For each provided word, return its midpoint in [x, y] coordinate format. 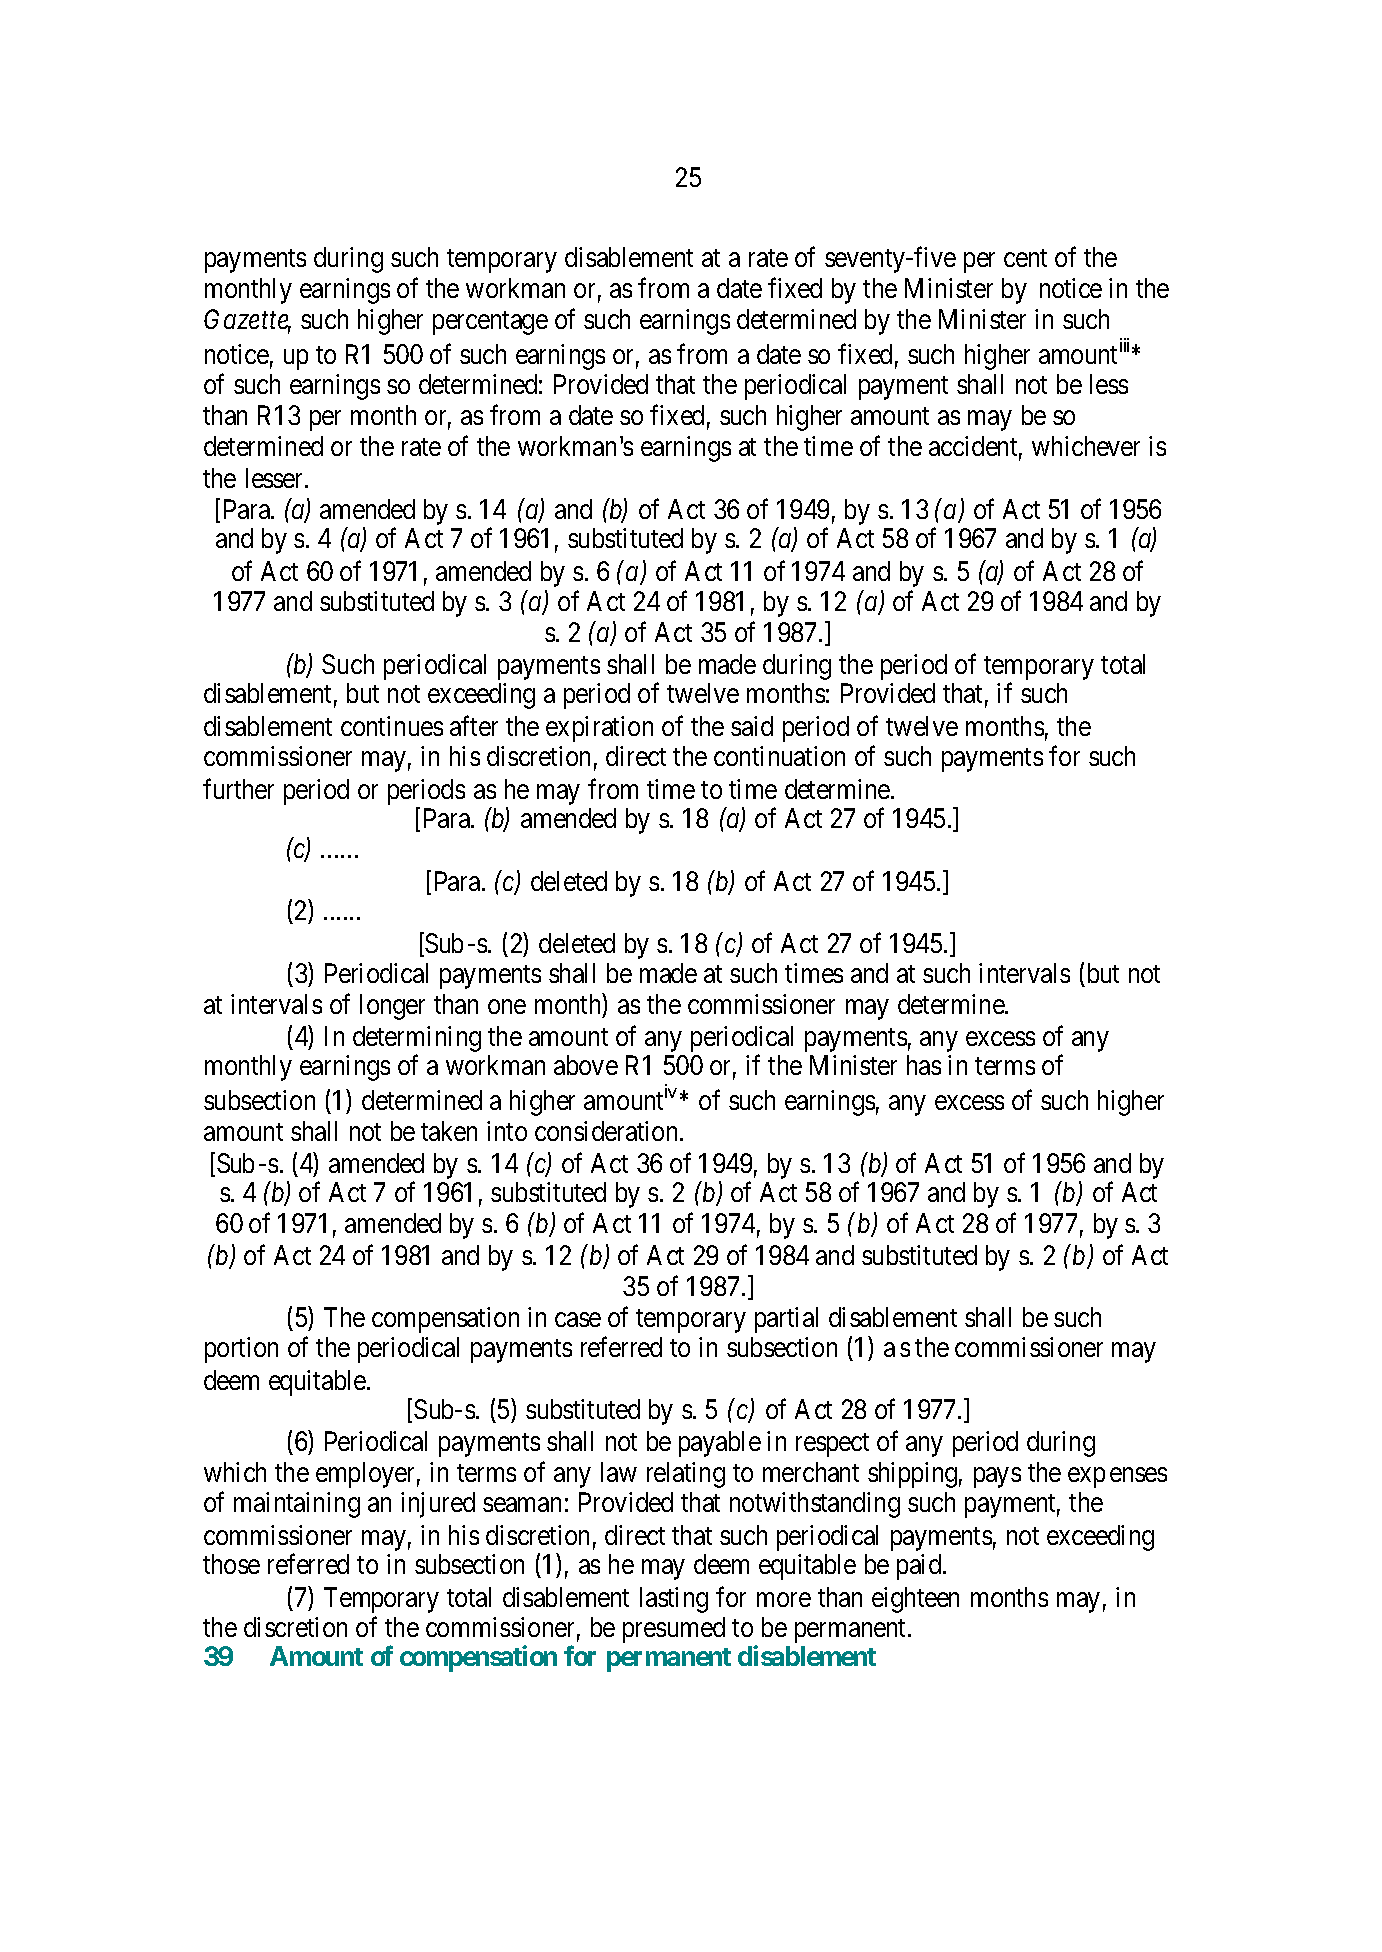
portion [241, 1350]
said [752, 726]
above [586, 1065]
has [924, 1065]
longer [392, 1007]
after [474, 726]
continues [392, 726]
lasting [674, 1600]
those [231, 1564]
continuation [779, 756]
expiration [599, 729]
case [578, 1320]
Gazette [247, 321]
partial [786, 1320]
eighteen [915, 1600]
